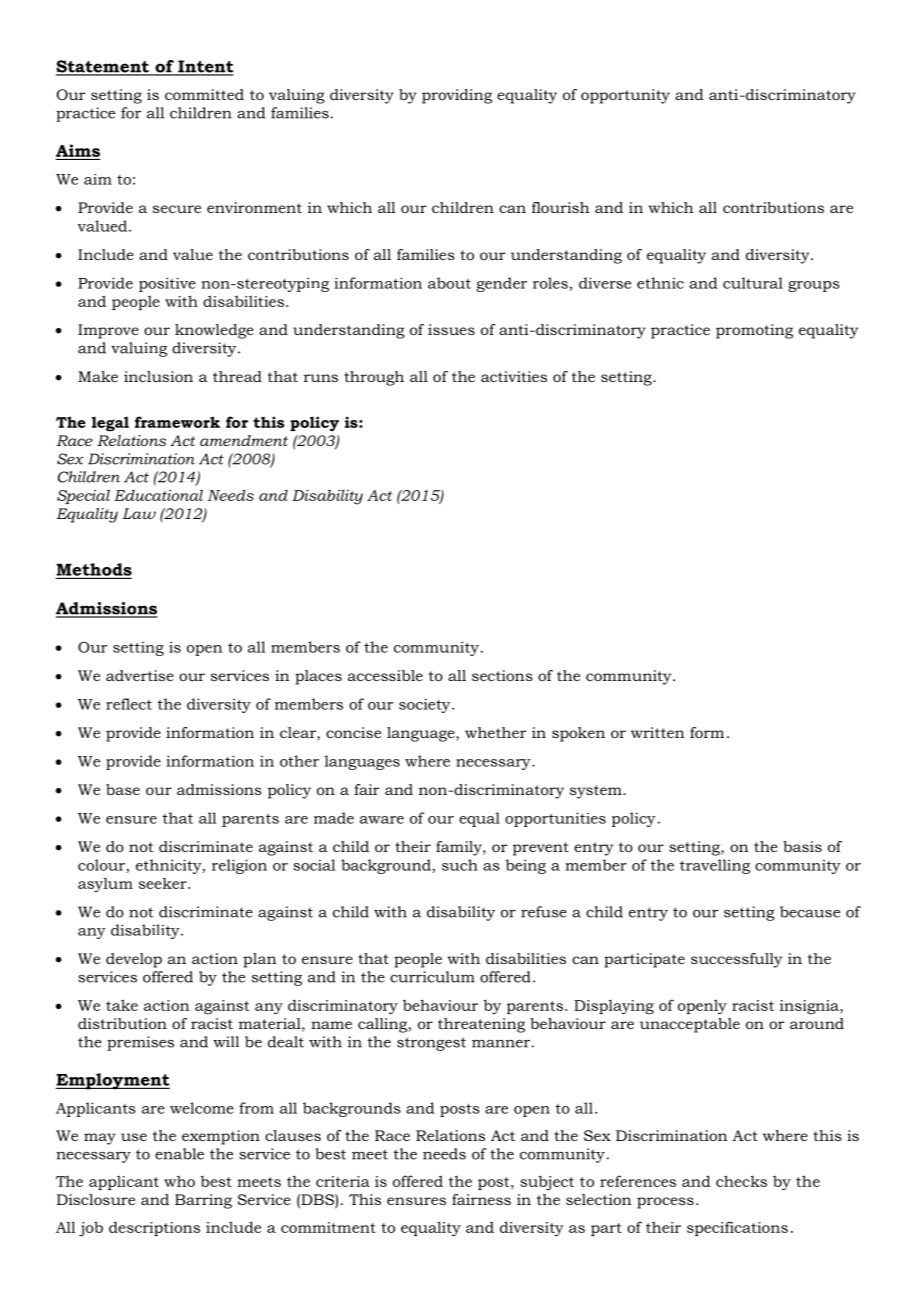 The height and width of the image is (1308, 924). What do you see at coordinates (502, 675) in the image?
I see `sections` at bounding box center [502, 675].
